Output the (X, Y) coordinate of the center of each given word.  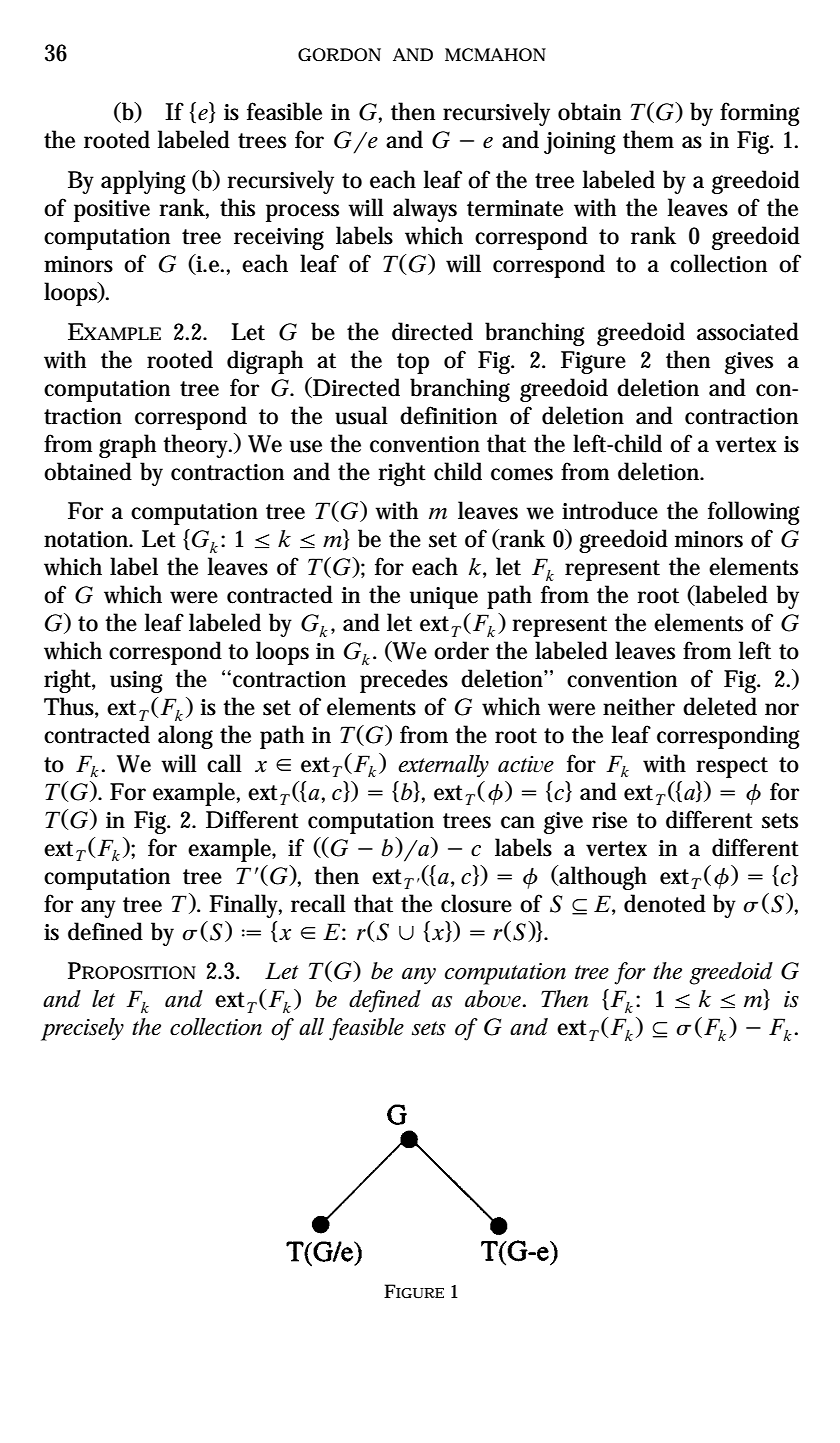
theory (197, 446)
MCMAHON (495, 54)
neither (639, 706)
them (648, 139)
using (136, 682)
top (413, 363)
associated (748, 331)
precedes (404, 681)
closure (476, 903)
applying (143, 182)
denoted (665, 903)
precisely (82, 1029)
